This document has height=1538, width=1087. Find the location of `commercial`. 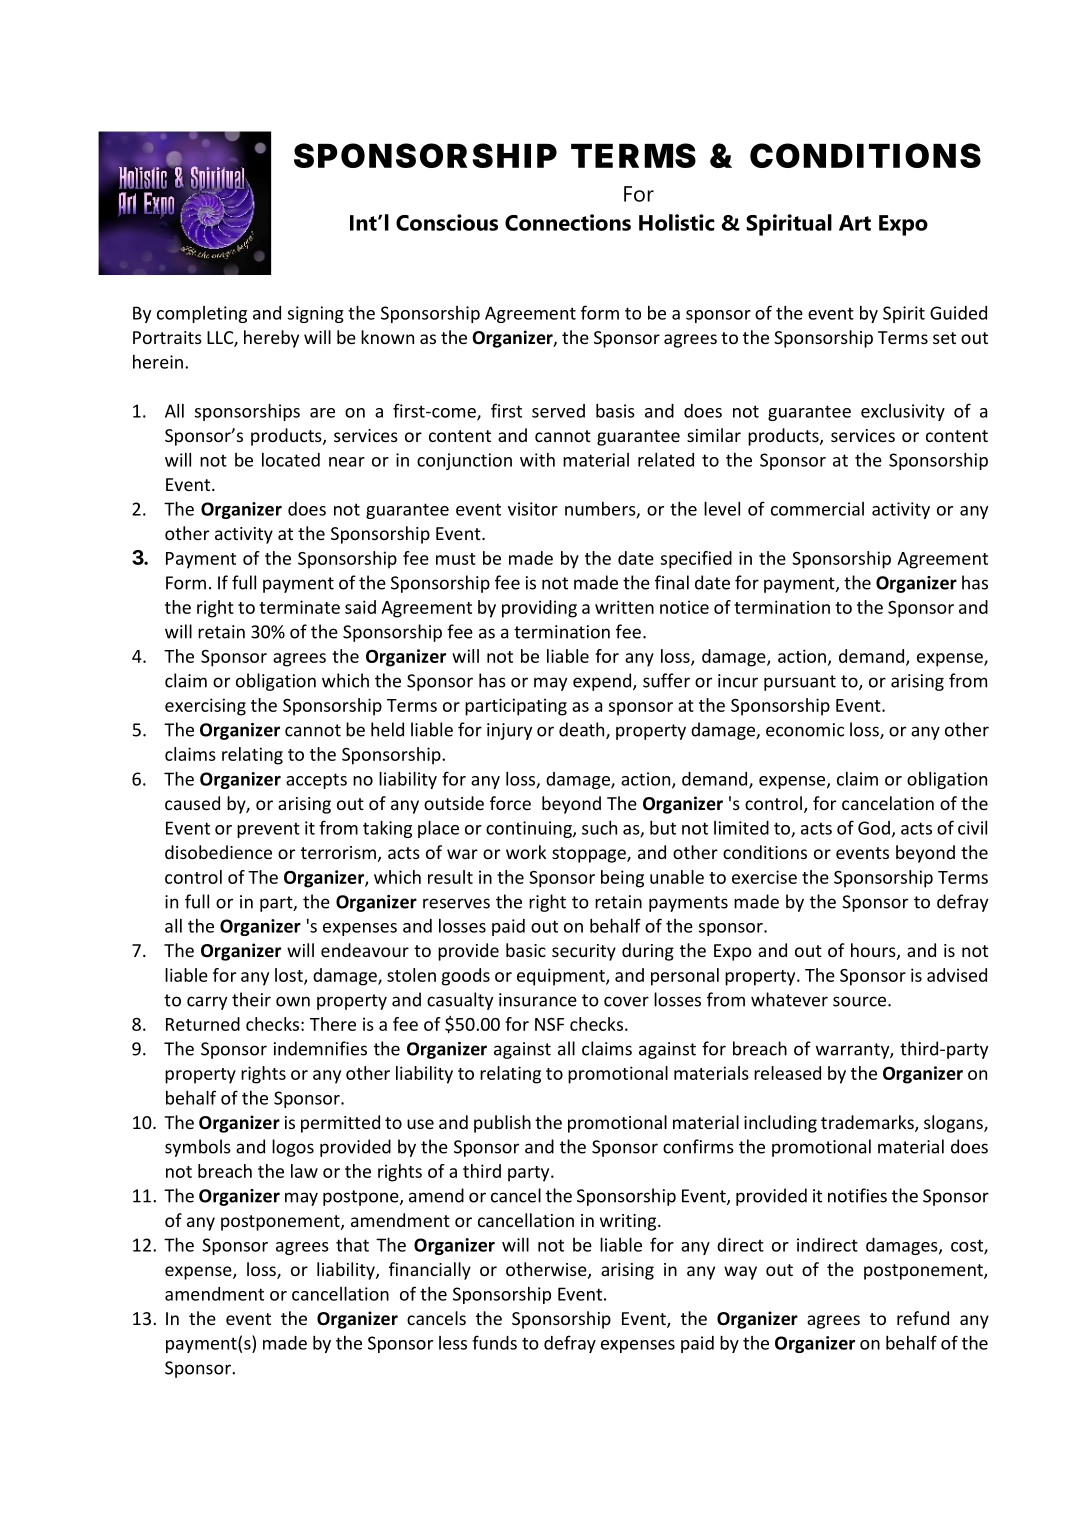

commercial is located at coordinates (817, 509).
